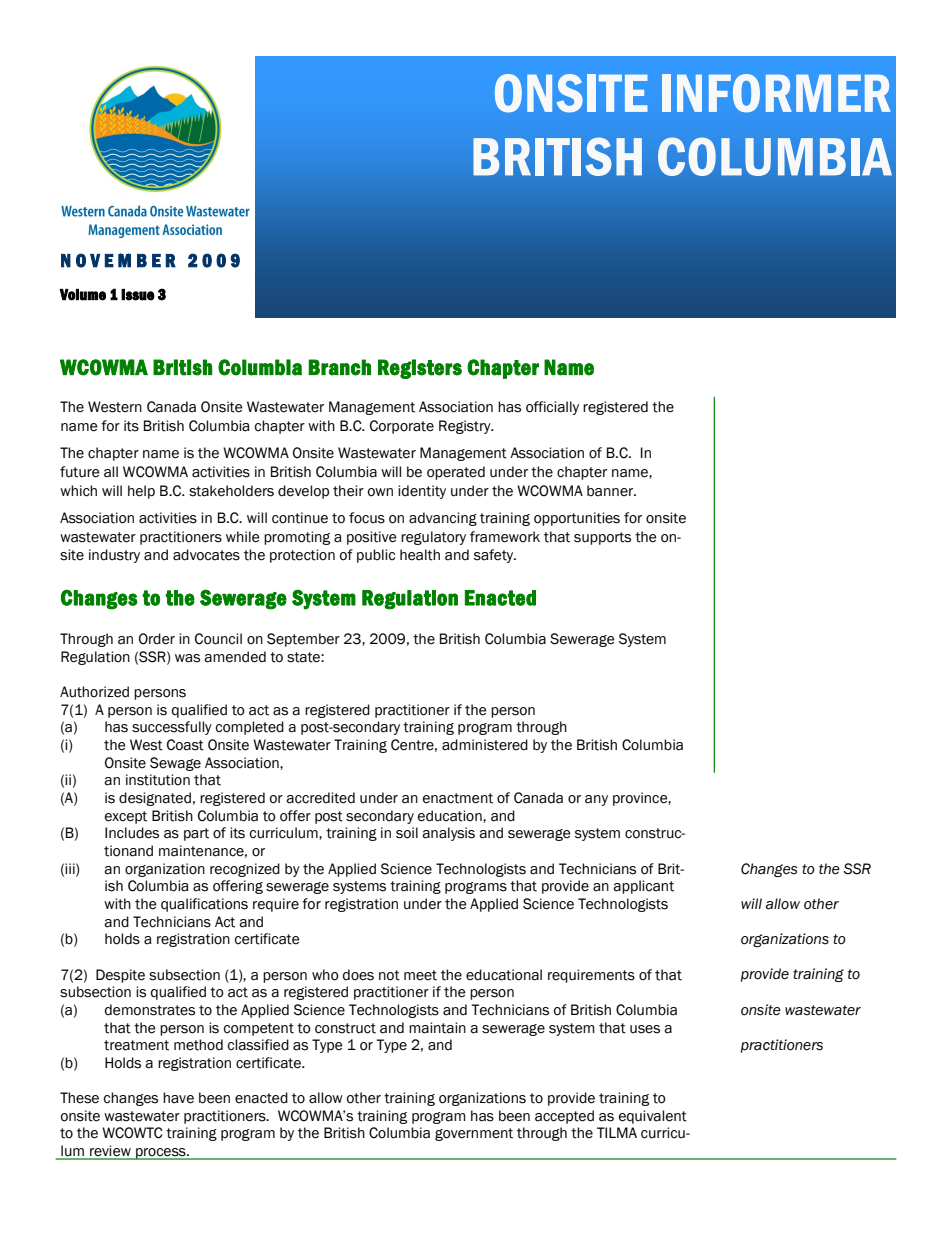  Describe the element at coordinates (602, 538) in the screenshot. I see `supports` at that location.
